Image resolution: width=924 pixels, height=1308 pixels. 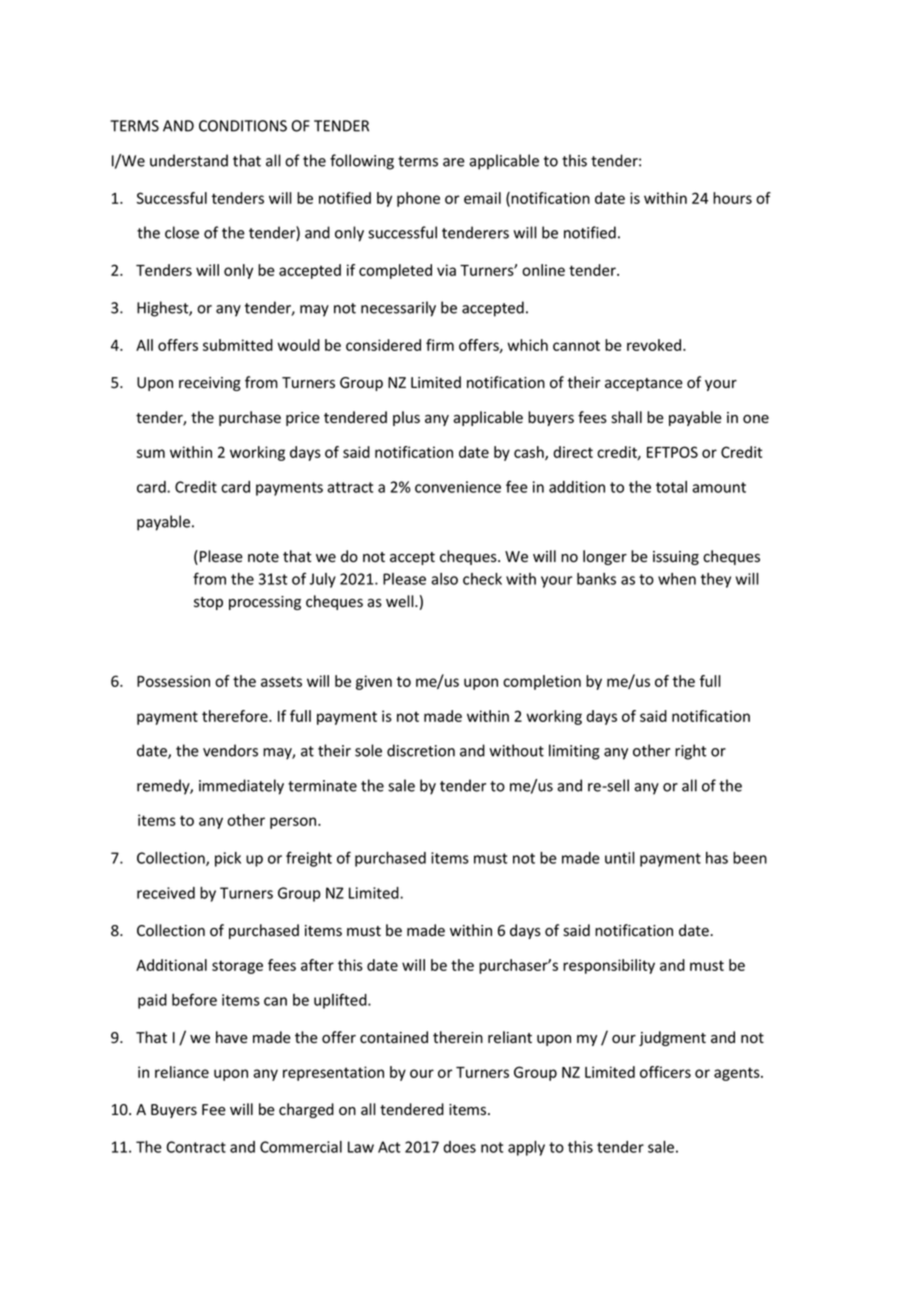 What do you see at coordinates (421, 750) in the screenshot?
I see `discretion` at bounding box center [421, 750].
